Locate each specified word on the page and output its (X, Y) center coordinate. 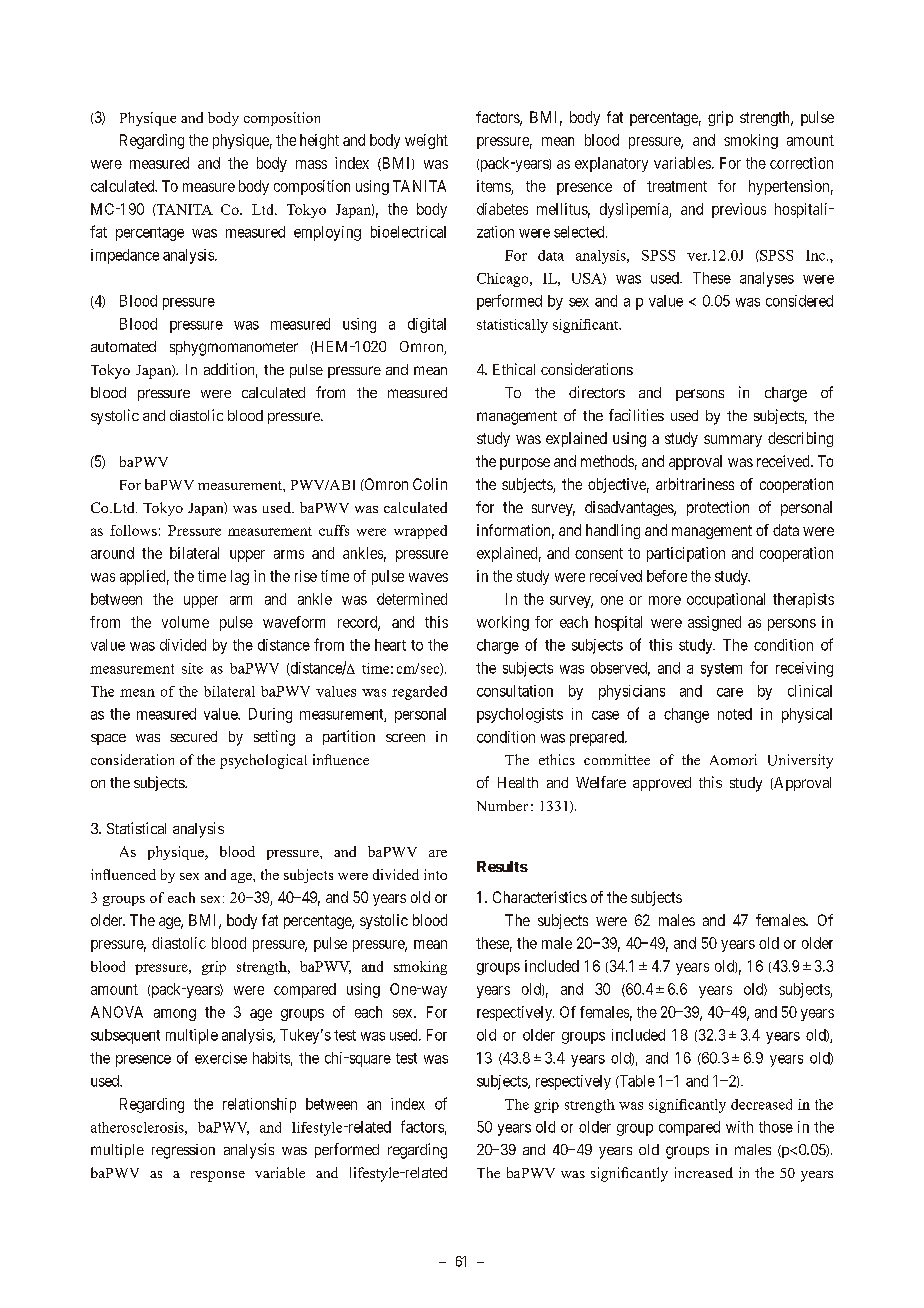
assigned (714, 623)
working (503, 623)
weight (426, 141)
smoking (751, 141)
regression (183, 1151)
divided (183, 645)
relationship (259, 1105)
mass (311, 164)
